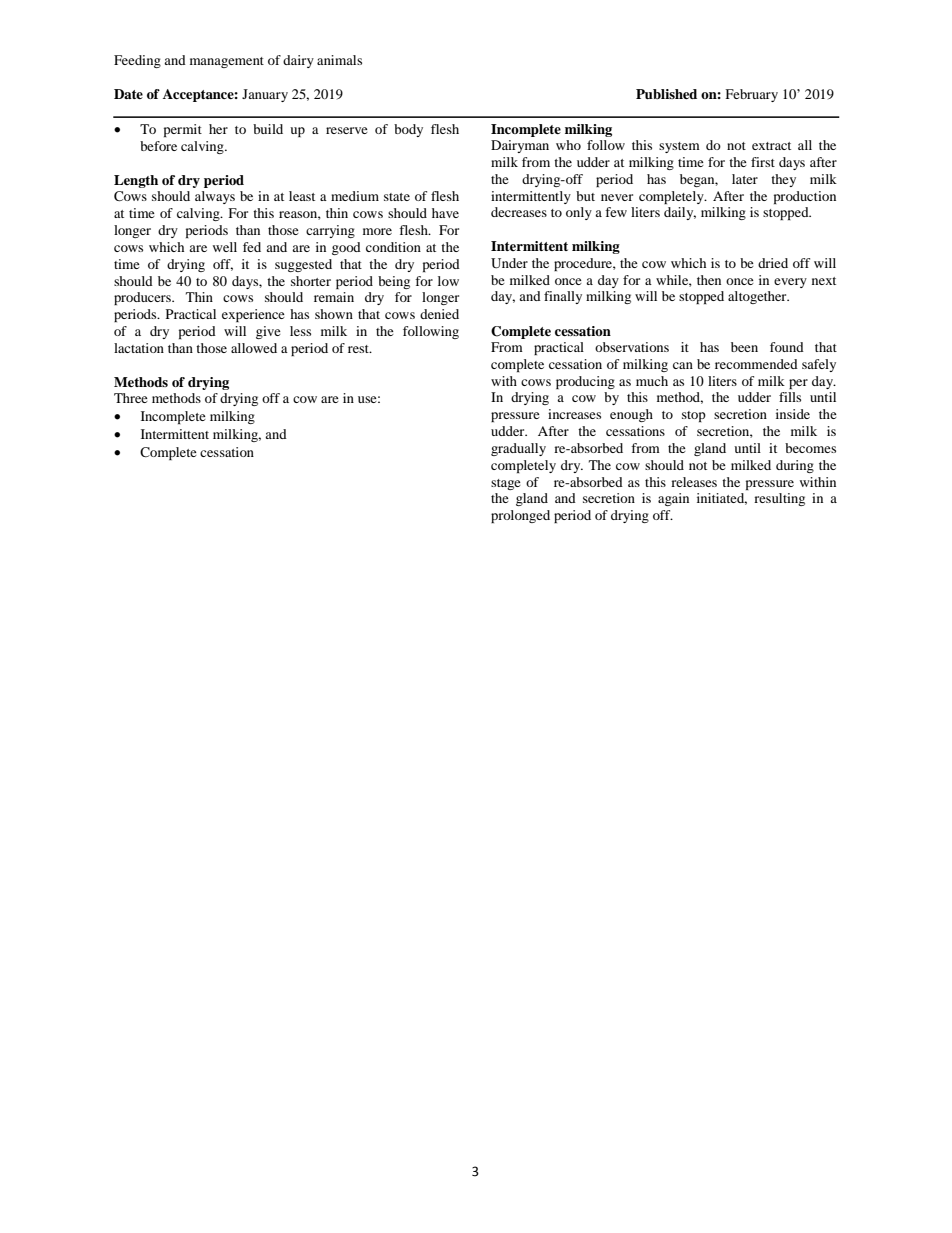 This image has height=1233, width=952. I want to click on altogether, so click(758, 297).
